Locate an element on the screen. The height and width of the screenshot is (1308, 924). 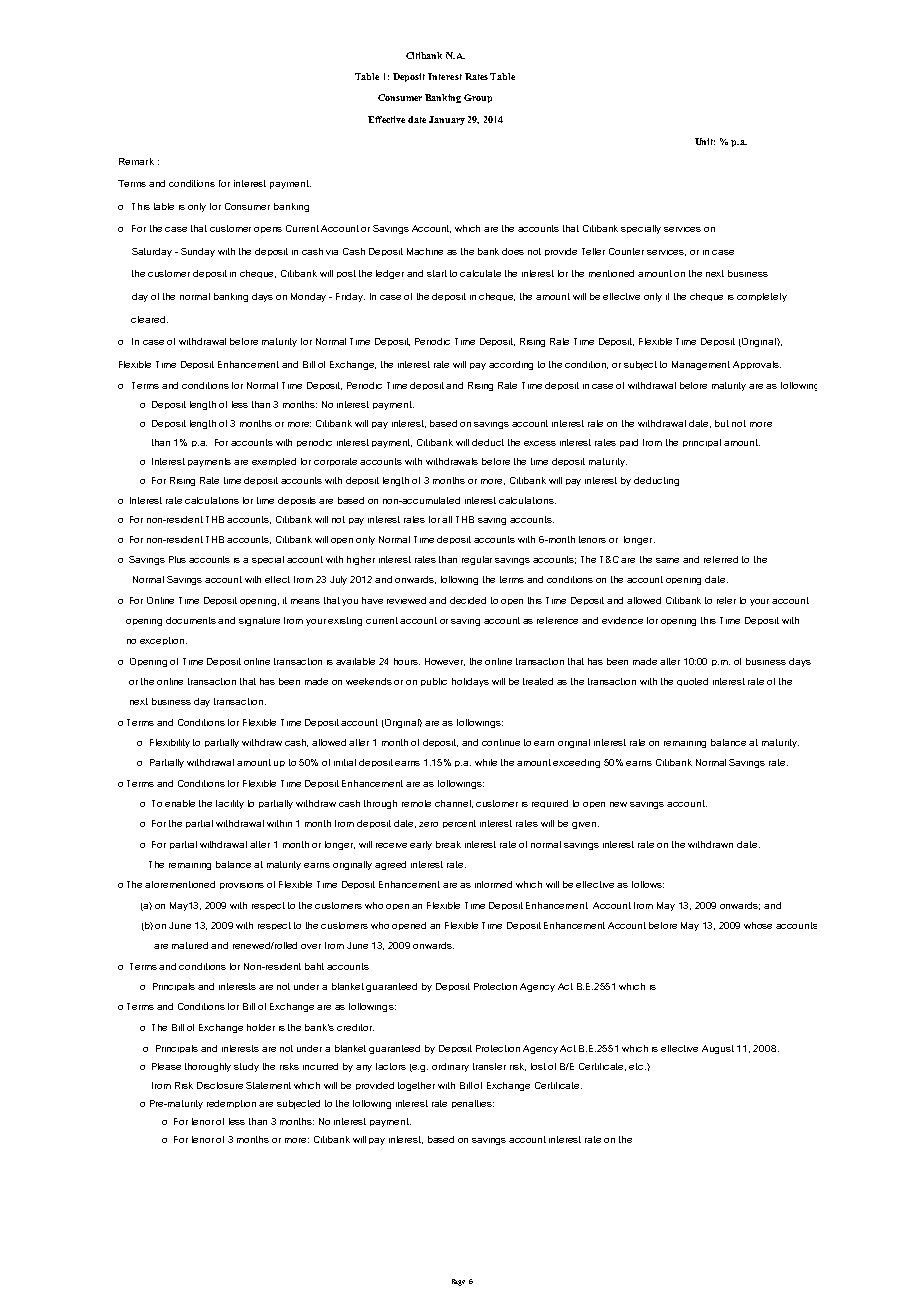
Flexibility is located at coordinates (170, 743).
